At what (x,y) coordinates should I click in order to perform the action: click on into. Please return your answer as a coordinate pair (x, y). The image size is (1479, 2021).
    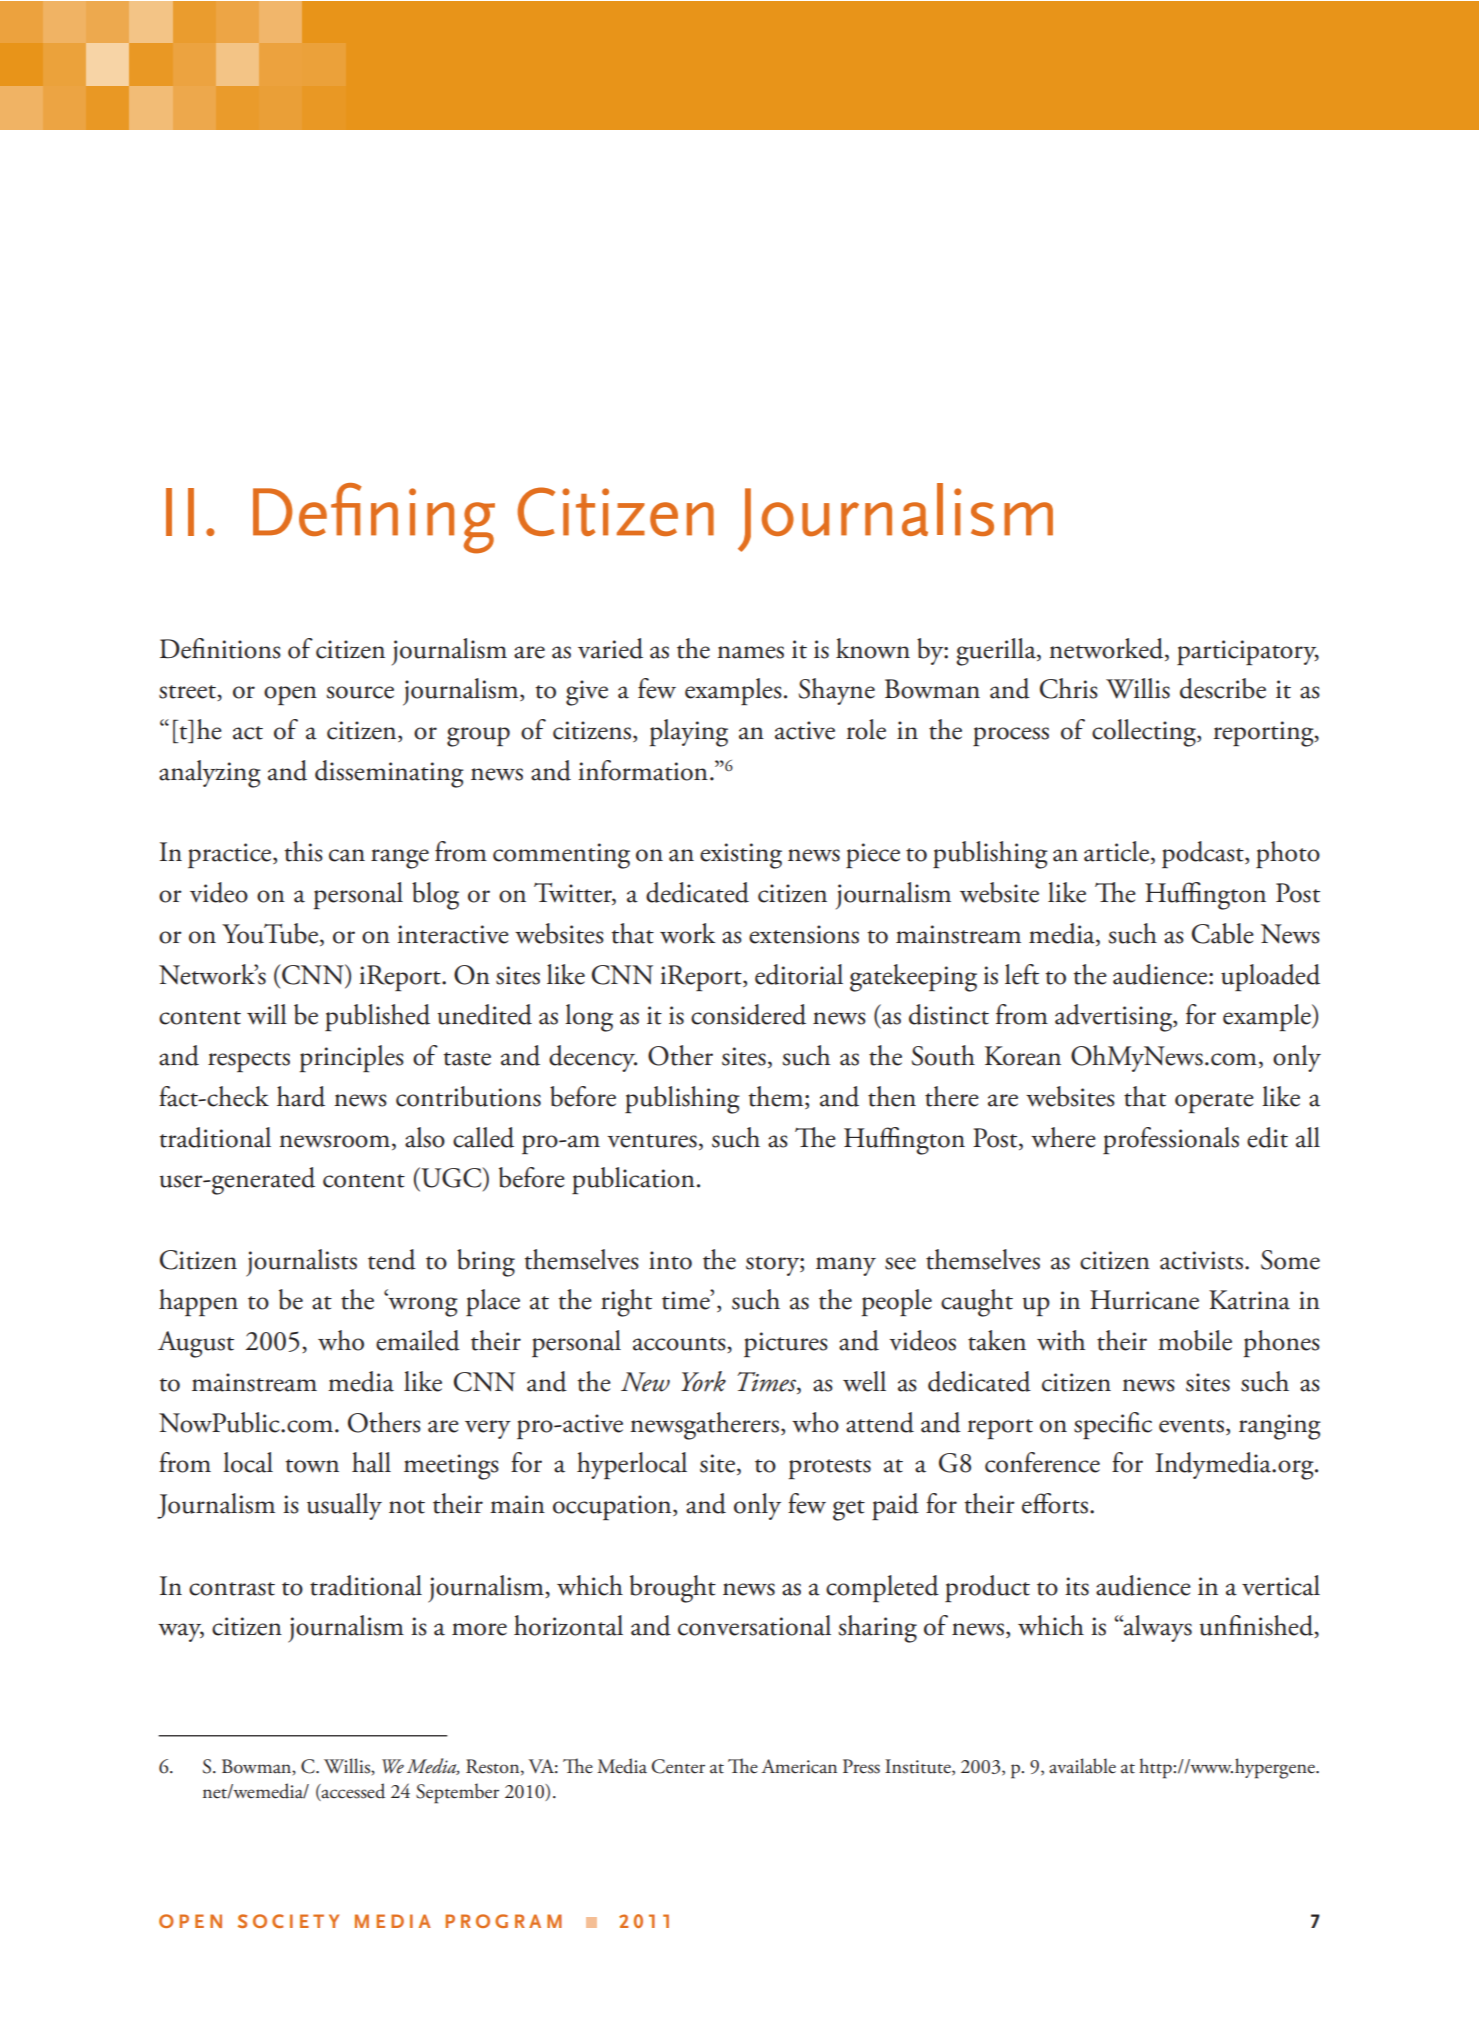
    Looking at the image, I should click on (670, 1260).
